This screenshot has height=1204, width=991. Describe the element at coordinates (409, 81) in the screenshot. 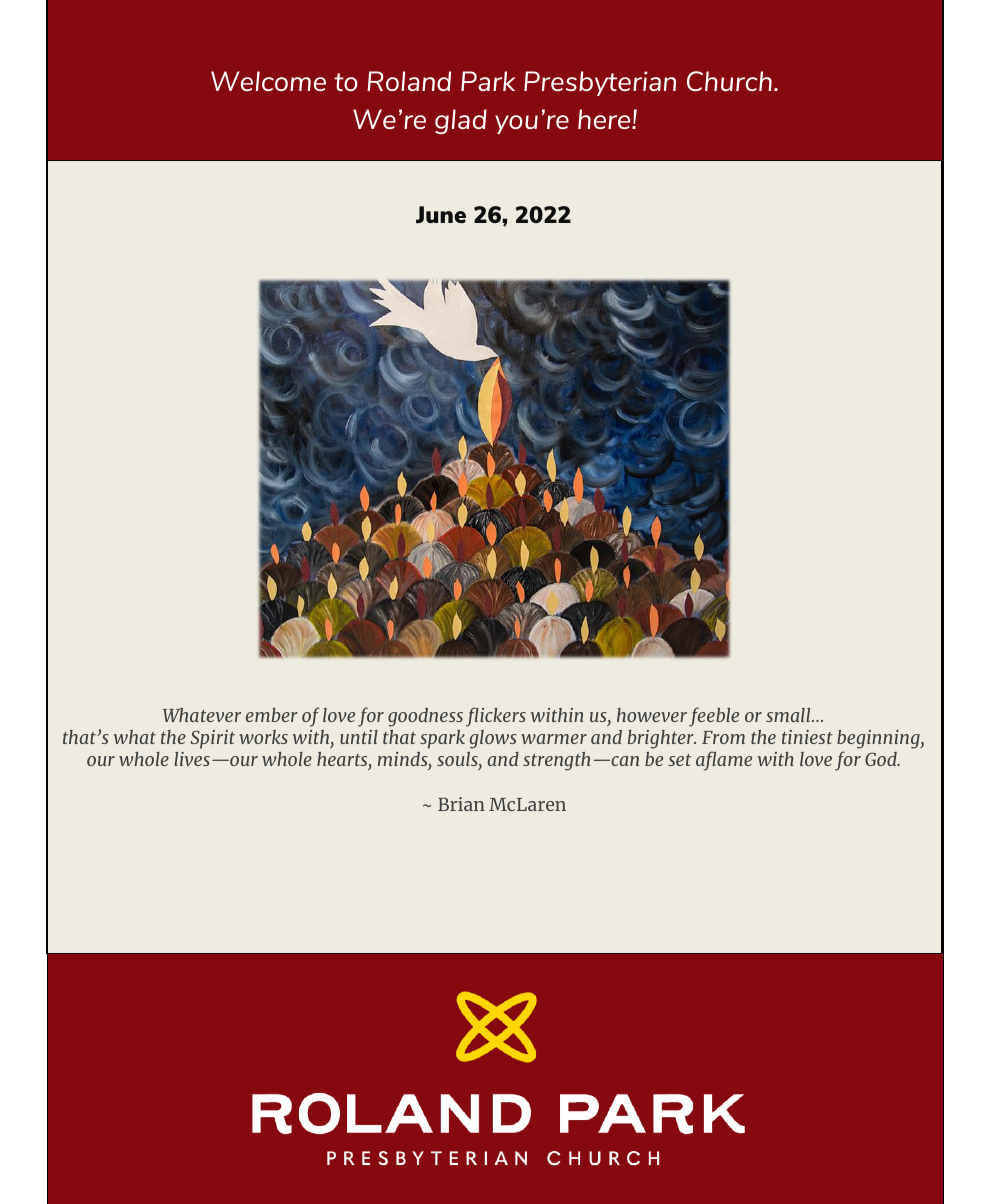

I see `Roland` at that location.
